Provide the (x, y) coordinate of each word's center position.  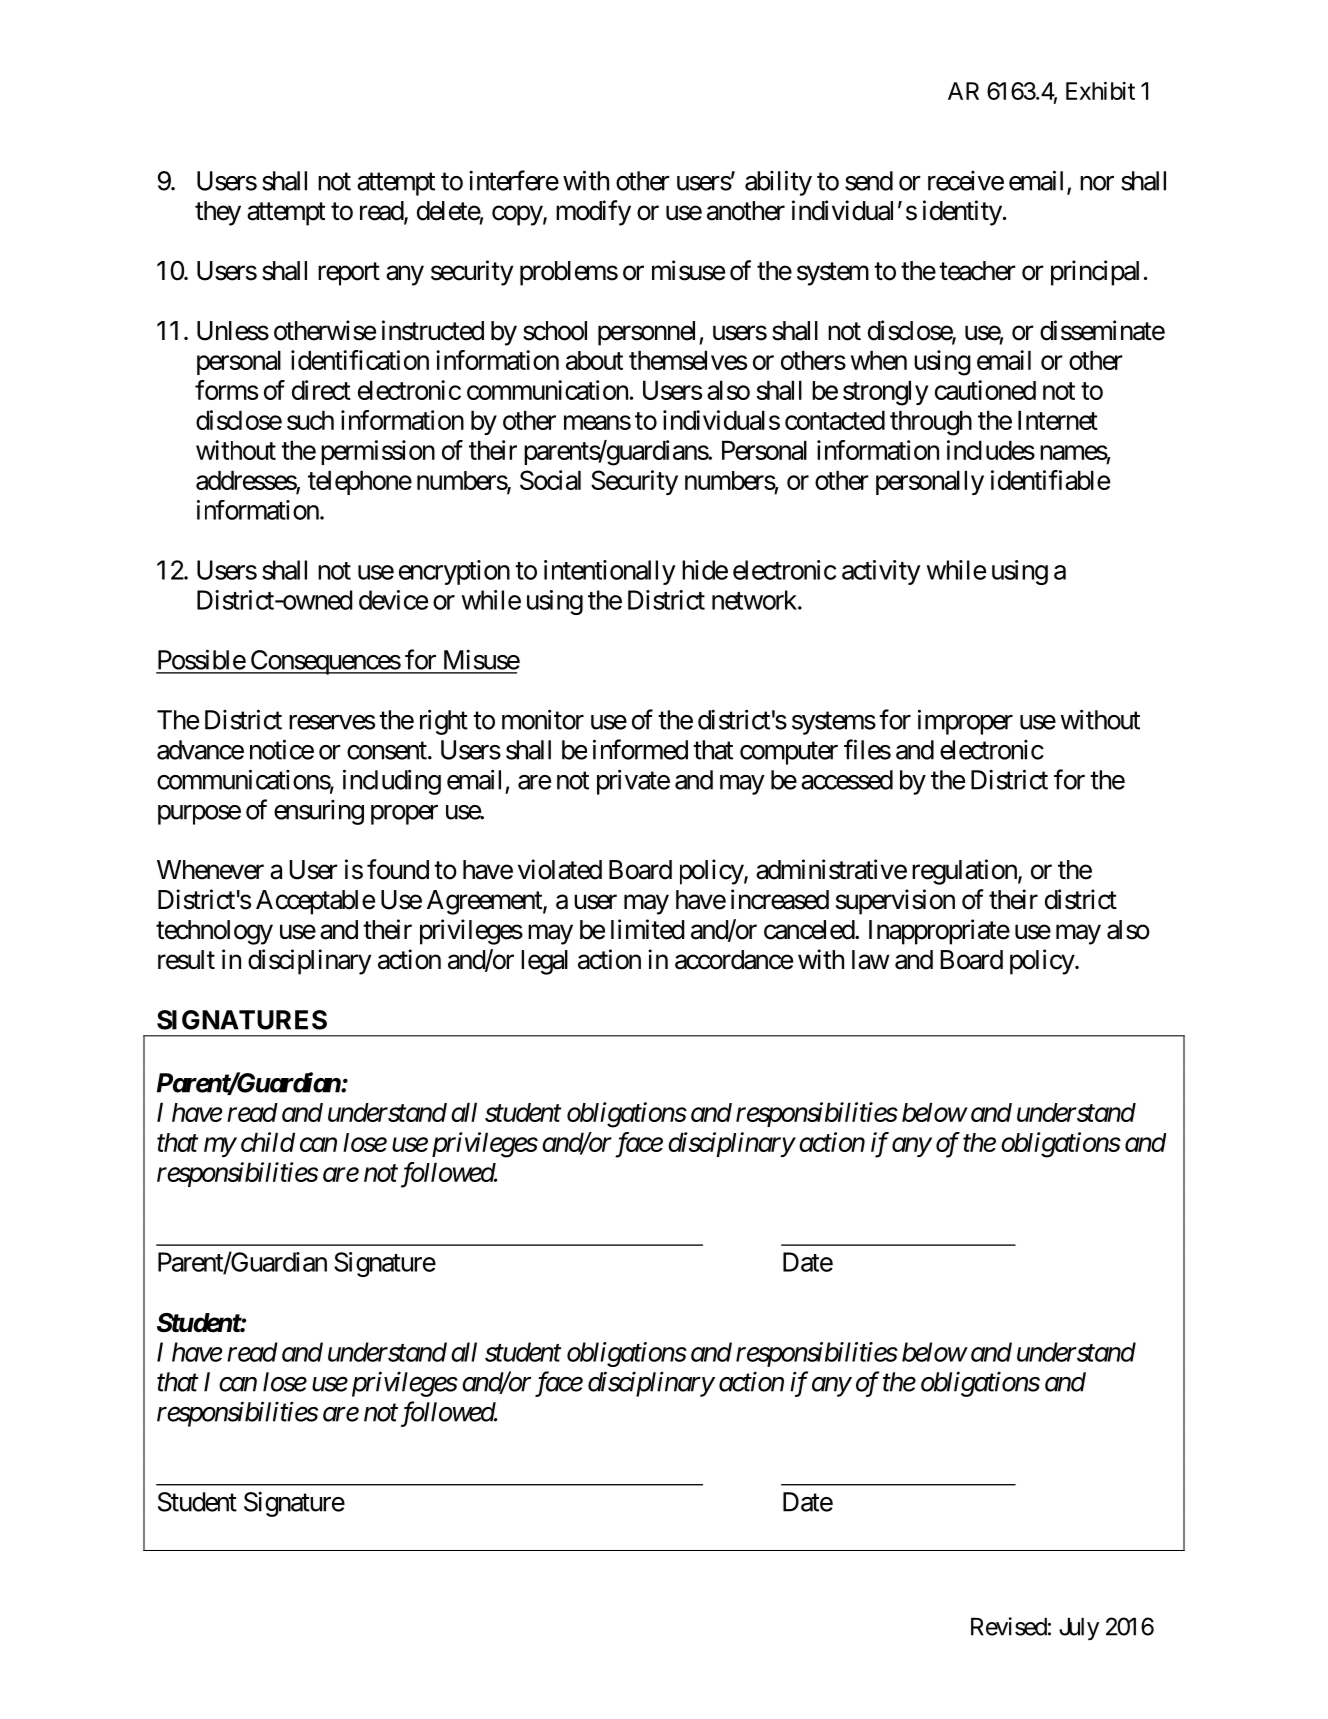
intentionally (610, 572)
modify (593, 213)
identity (962, 213)
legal (544, 962)
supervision (895, 902)
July (1079, 1629)
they (218, 213)
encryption (454, 572)
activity (881, 572)
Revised (1009, 1626)
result (186, 960)
